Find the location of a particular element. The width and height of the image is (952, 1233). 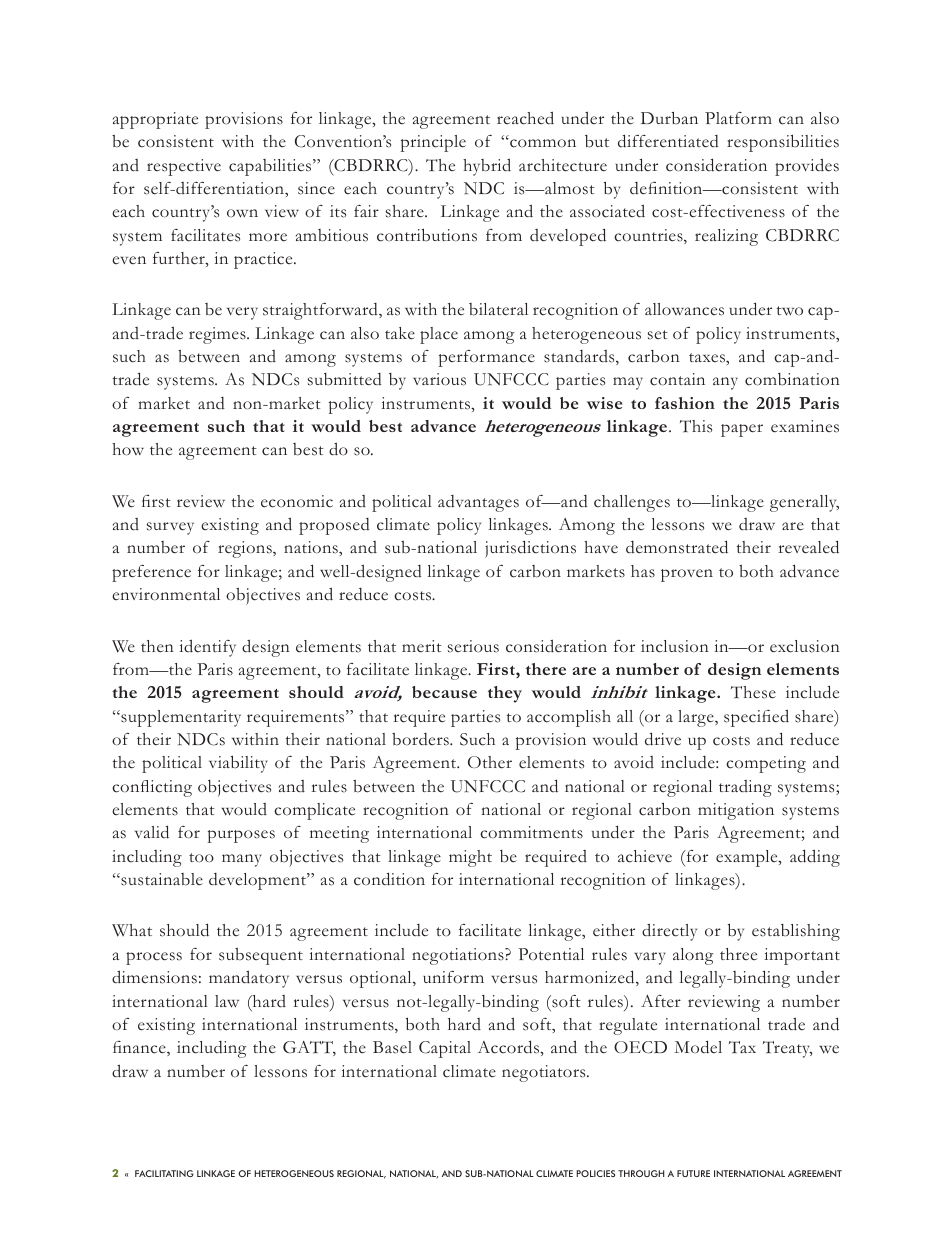

respective is located at coordinates (184, 167).
